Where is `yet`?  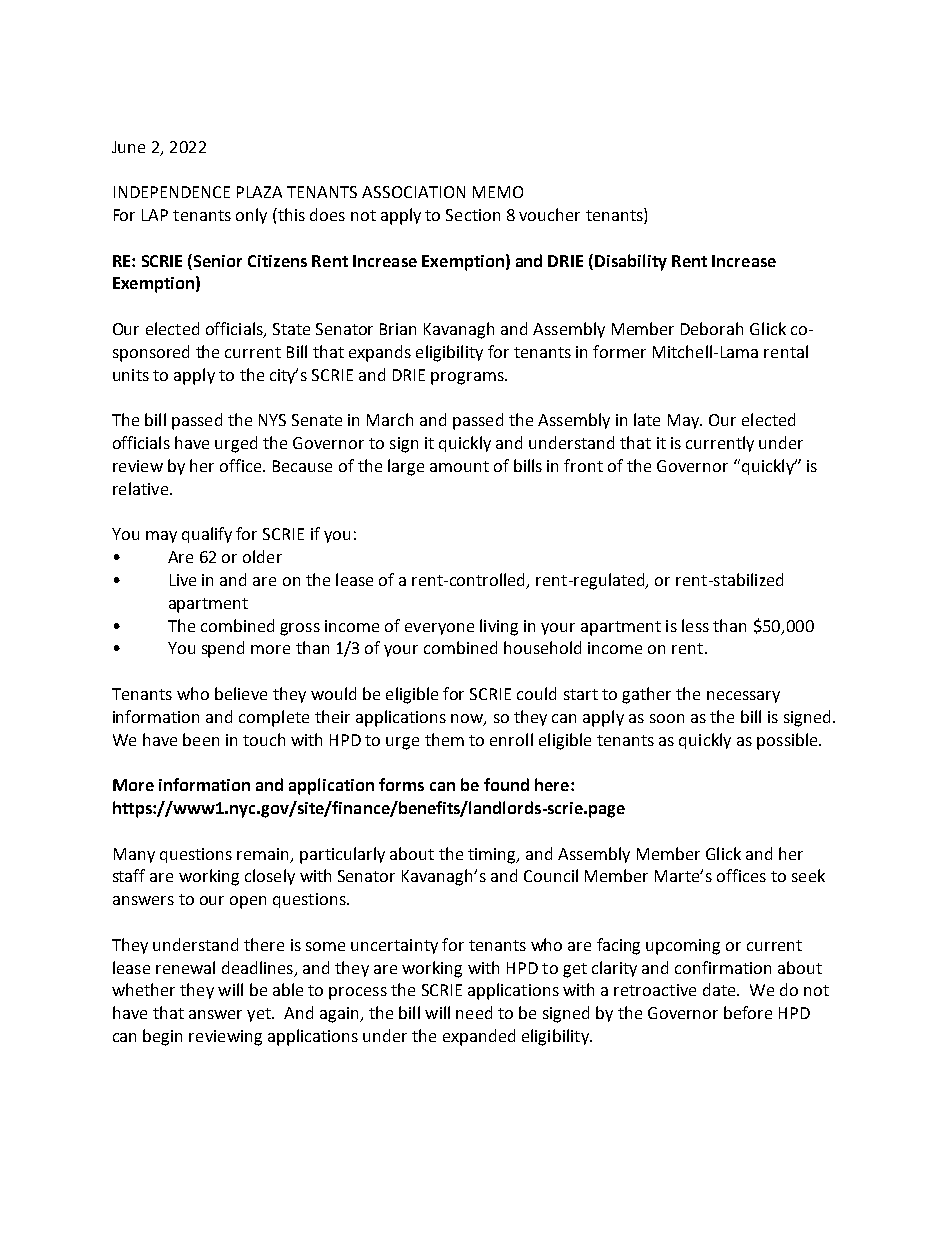 yet is located at coordinates (260, 1015).
